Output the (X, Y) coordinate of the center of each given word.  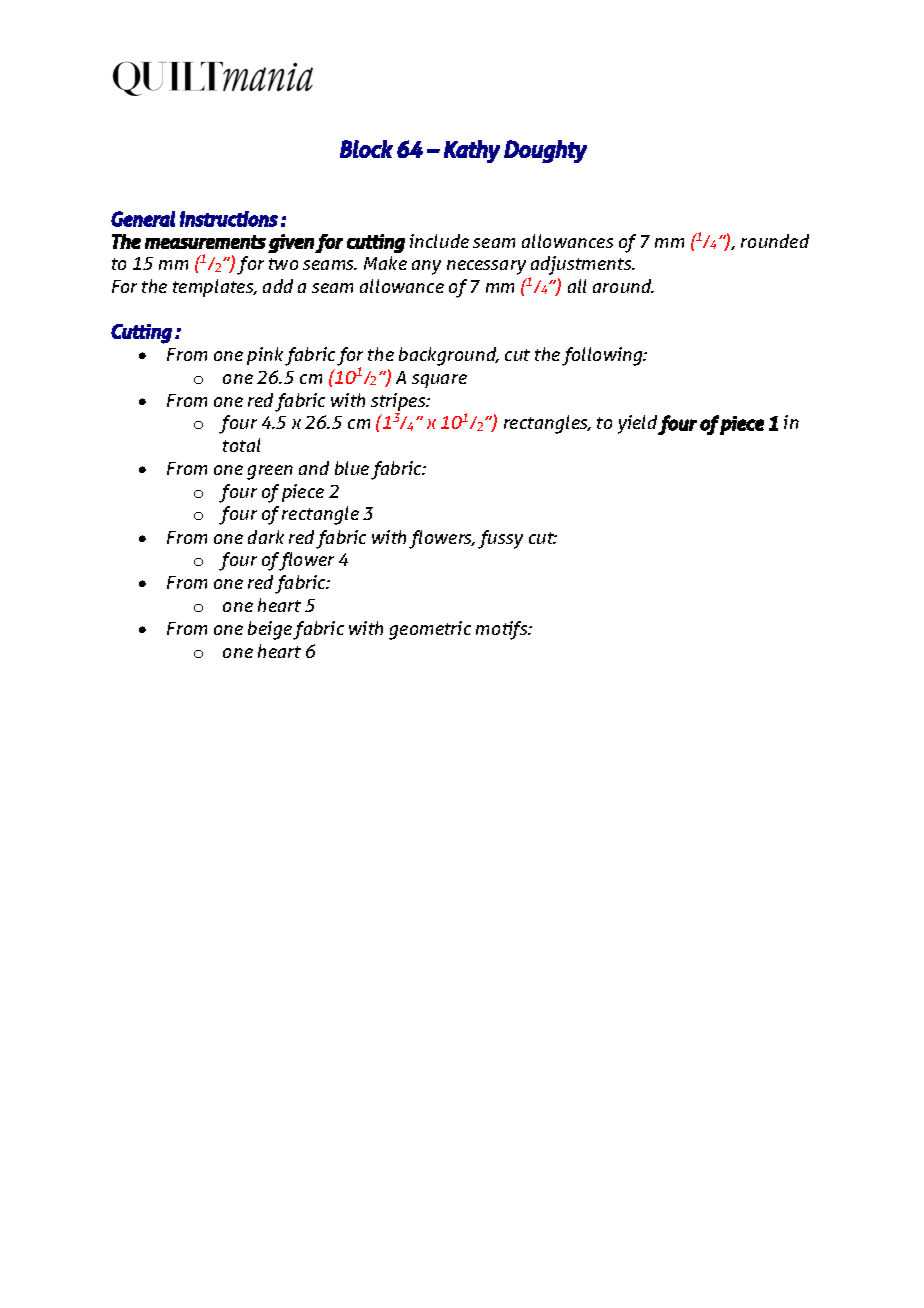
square (439, 381)
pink (265, 356)
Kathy (472, 151)
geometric (430, 630)
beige (271, 630)
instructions (229, 219)
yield (638, 425)
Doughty (545, 151)
